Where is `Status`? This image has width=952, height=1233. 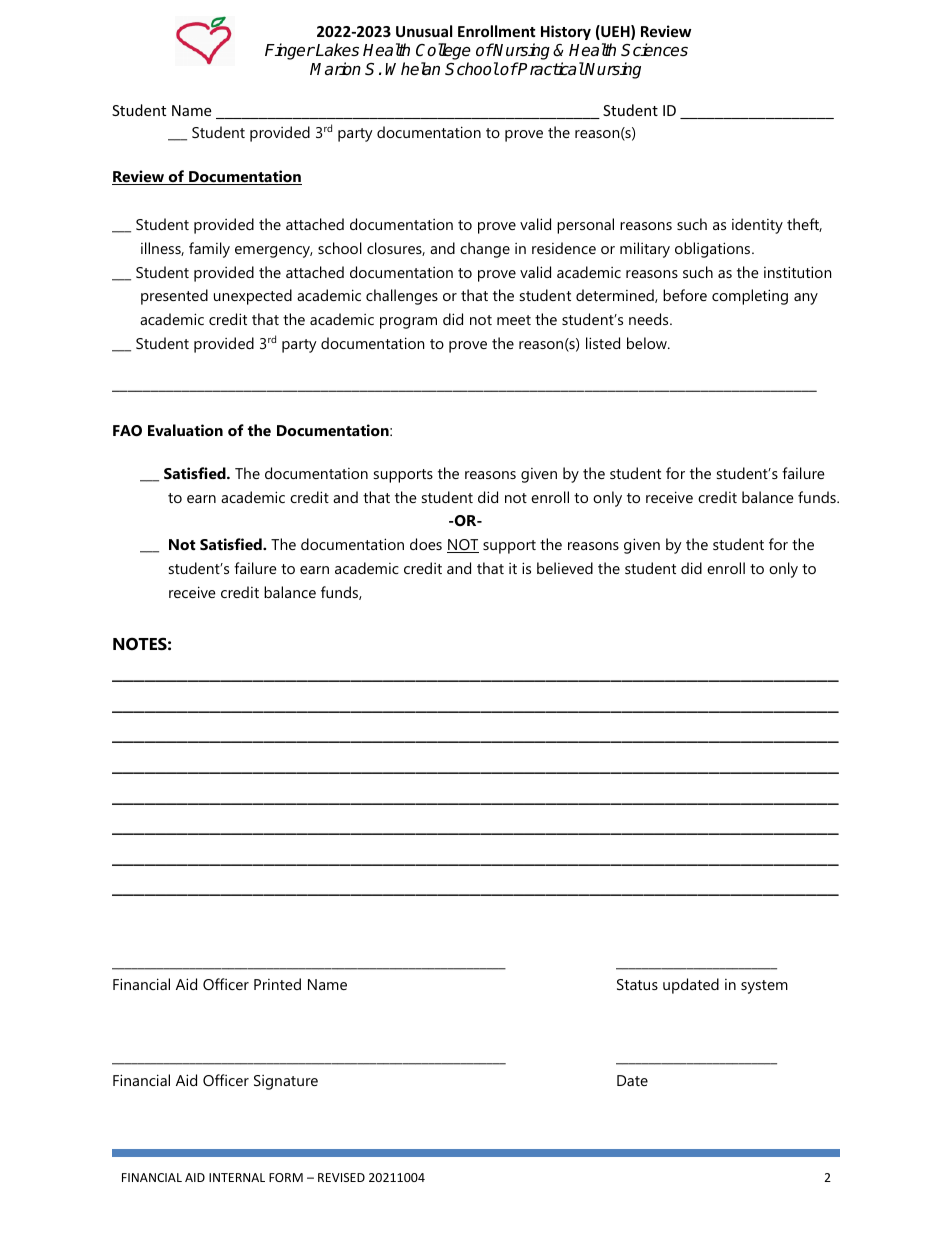 Status is located at coordinates (637, 984).
